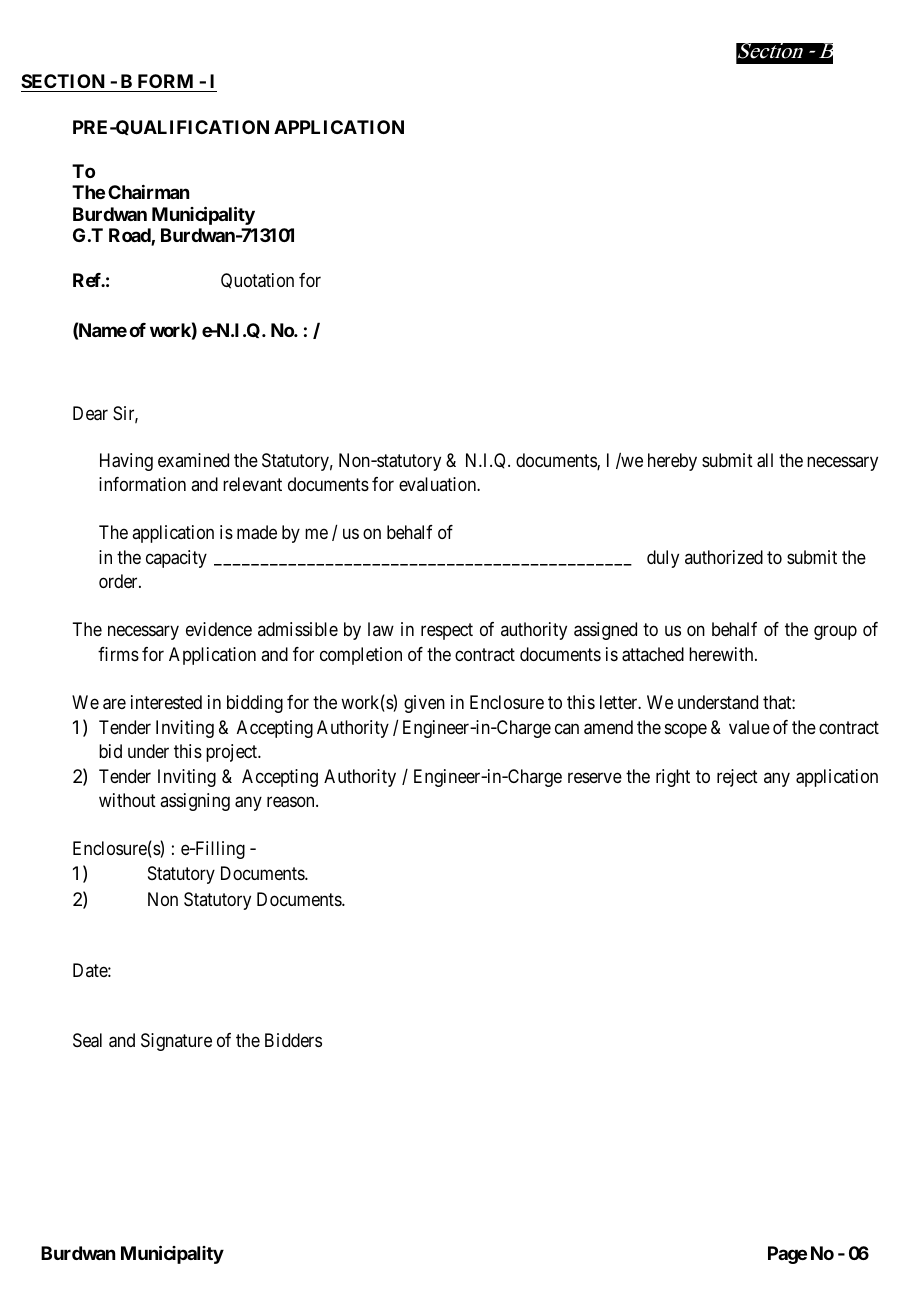 The image size is (924, 1308). Describe the element at coordinates (176, 559) in the page. I see `capacity` at that location.
